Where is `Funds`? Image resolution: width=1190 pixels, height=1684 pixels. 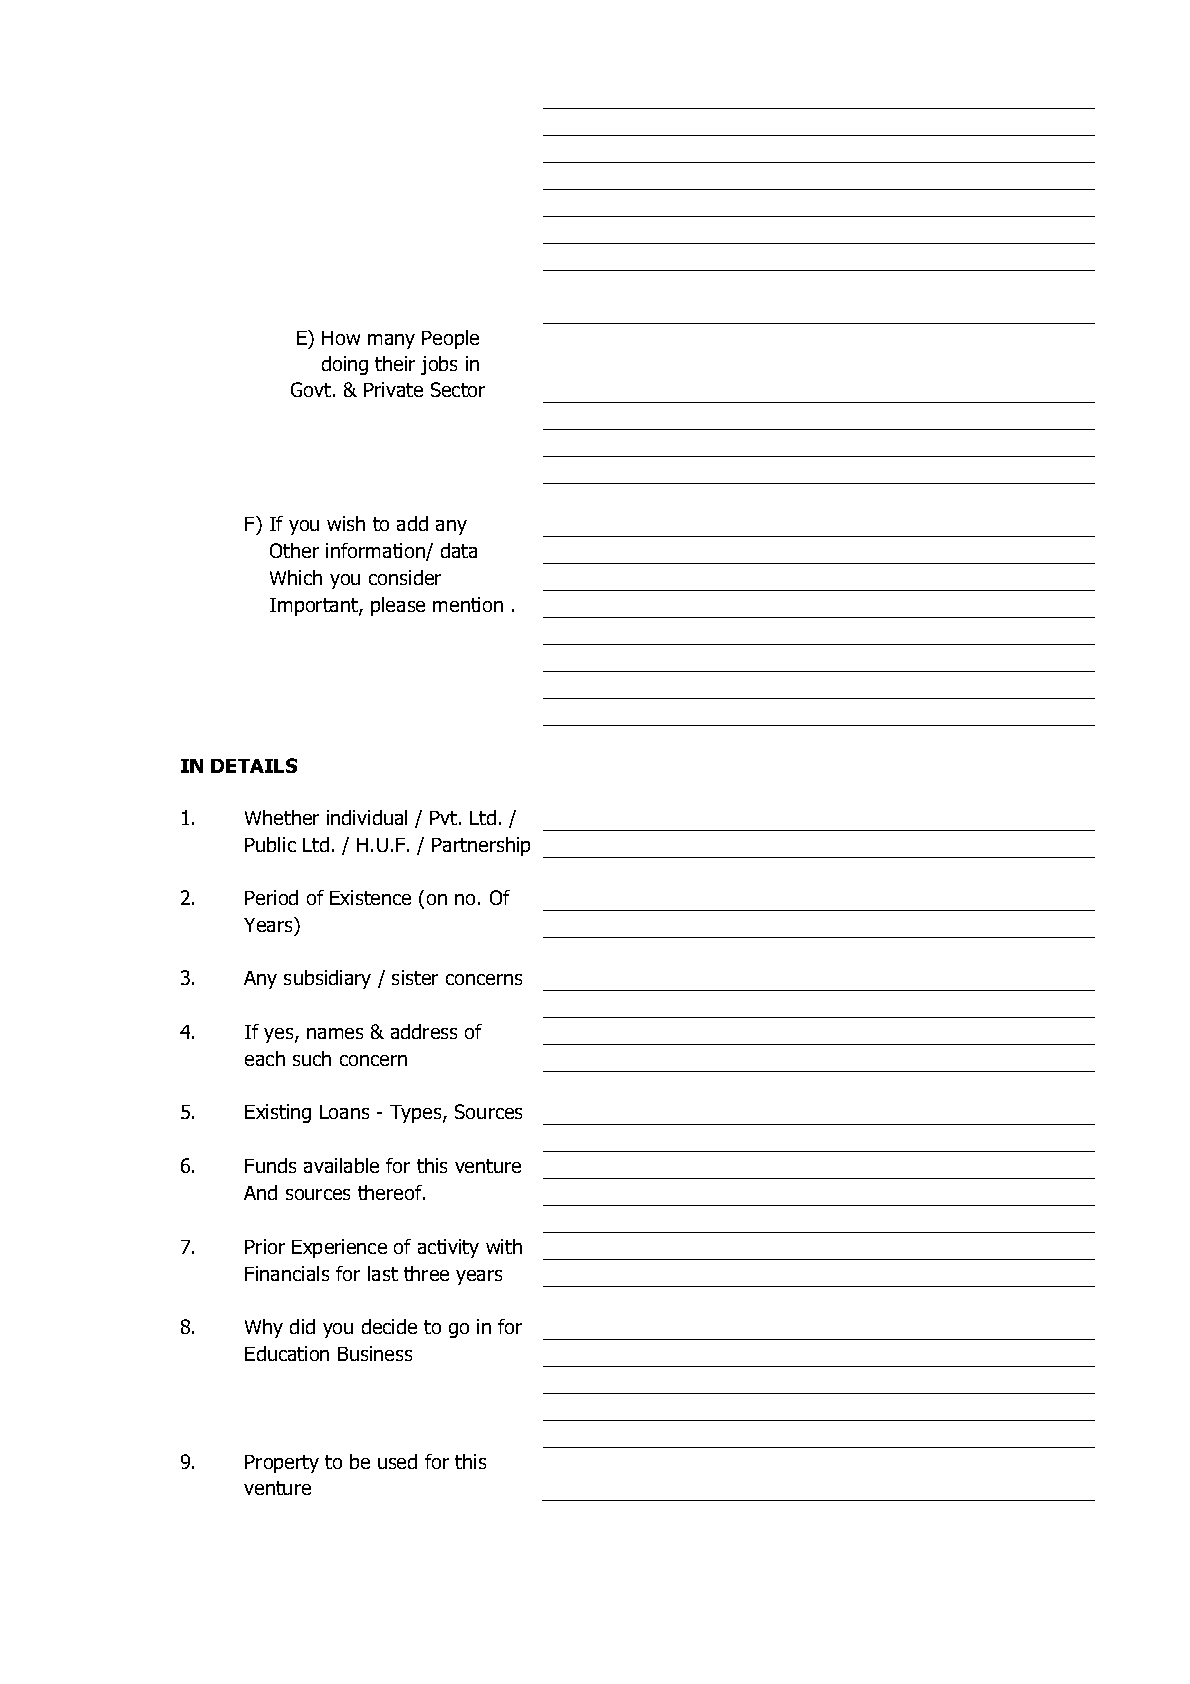 Funds is located at coordinates (270, 1165).
